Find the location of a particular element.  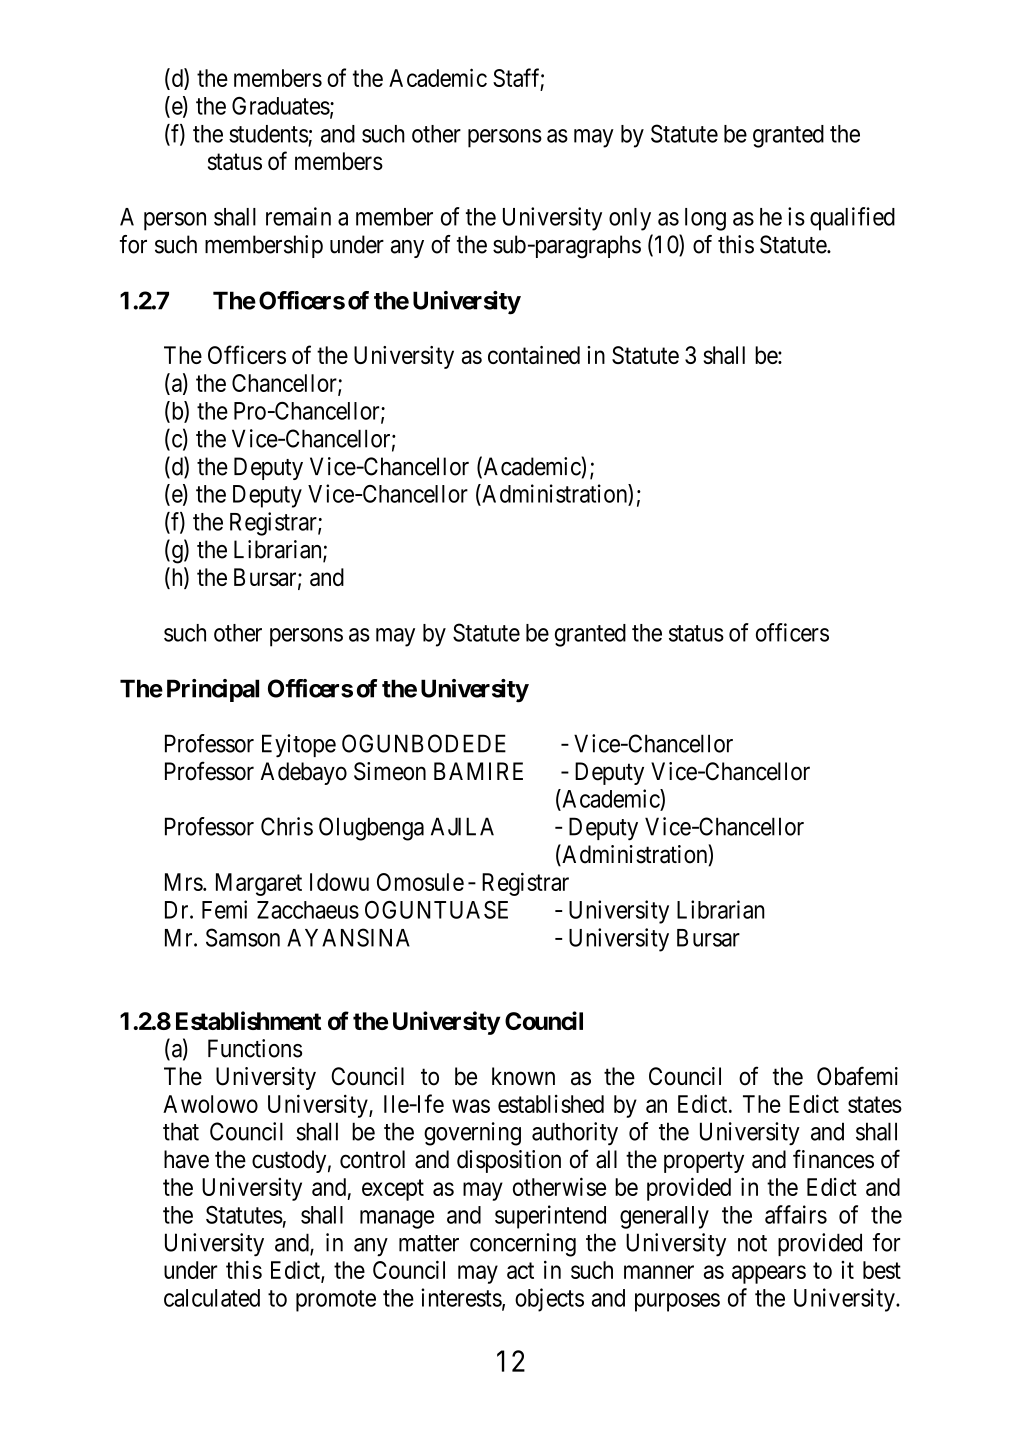

qualified is located at coordinates (852, 219).
